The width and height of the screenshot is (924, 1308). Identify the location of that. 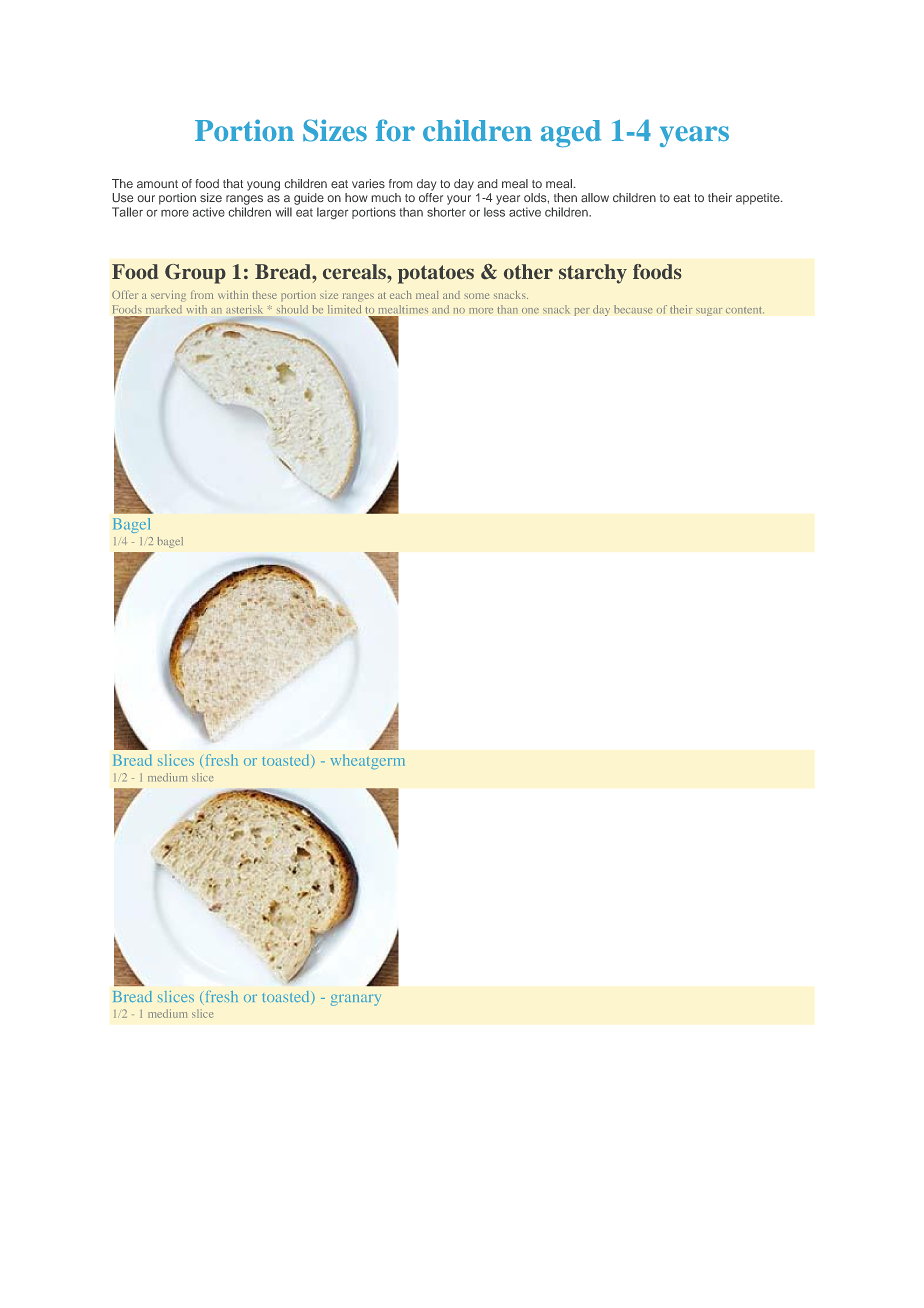
(233, 183).
